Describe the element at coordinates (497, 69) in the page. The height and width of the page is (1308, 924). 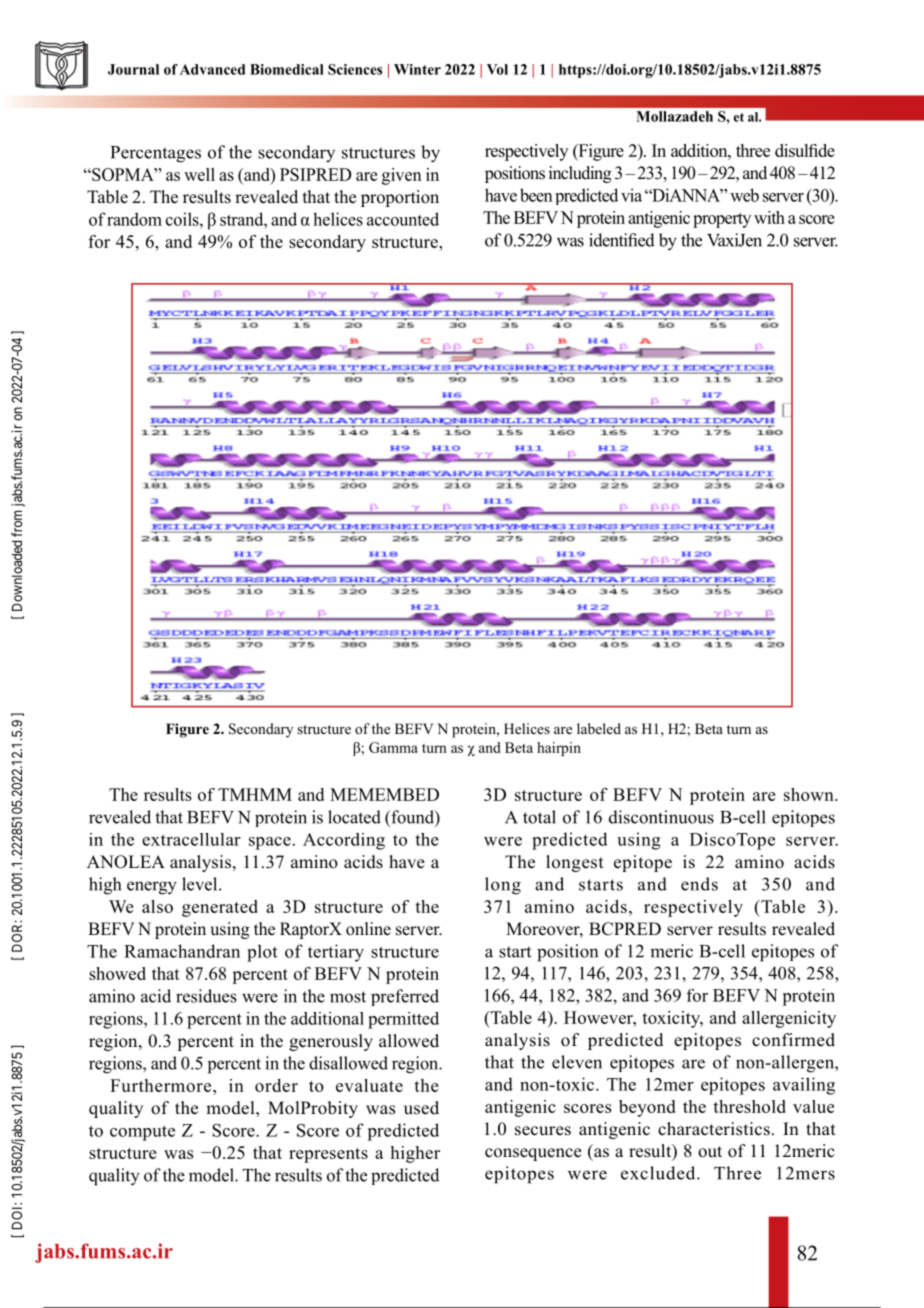
I see `Vol` at that location.
